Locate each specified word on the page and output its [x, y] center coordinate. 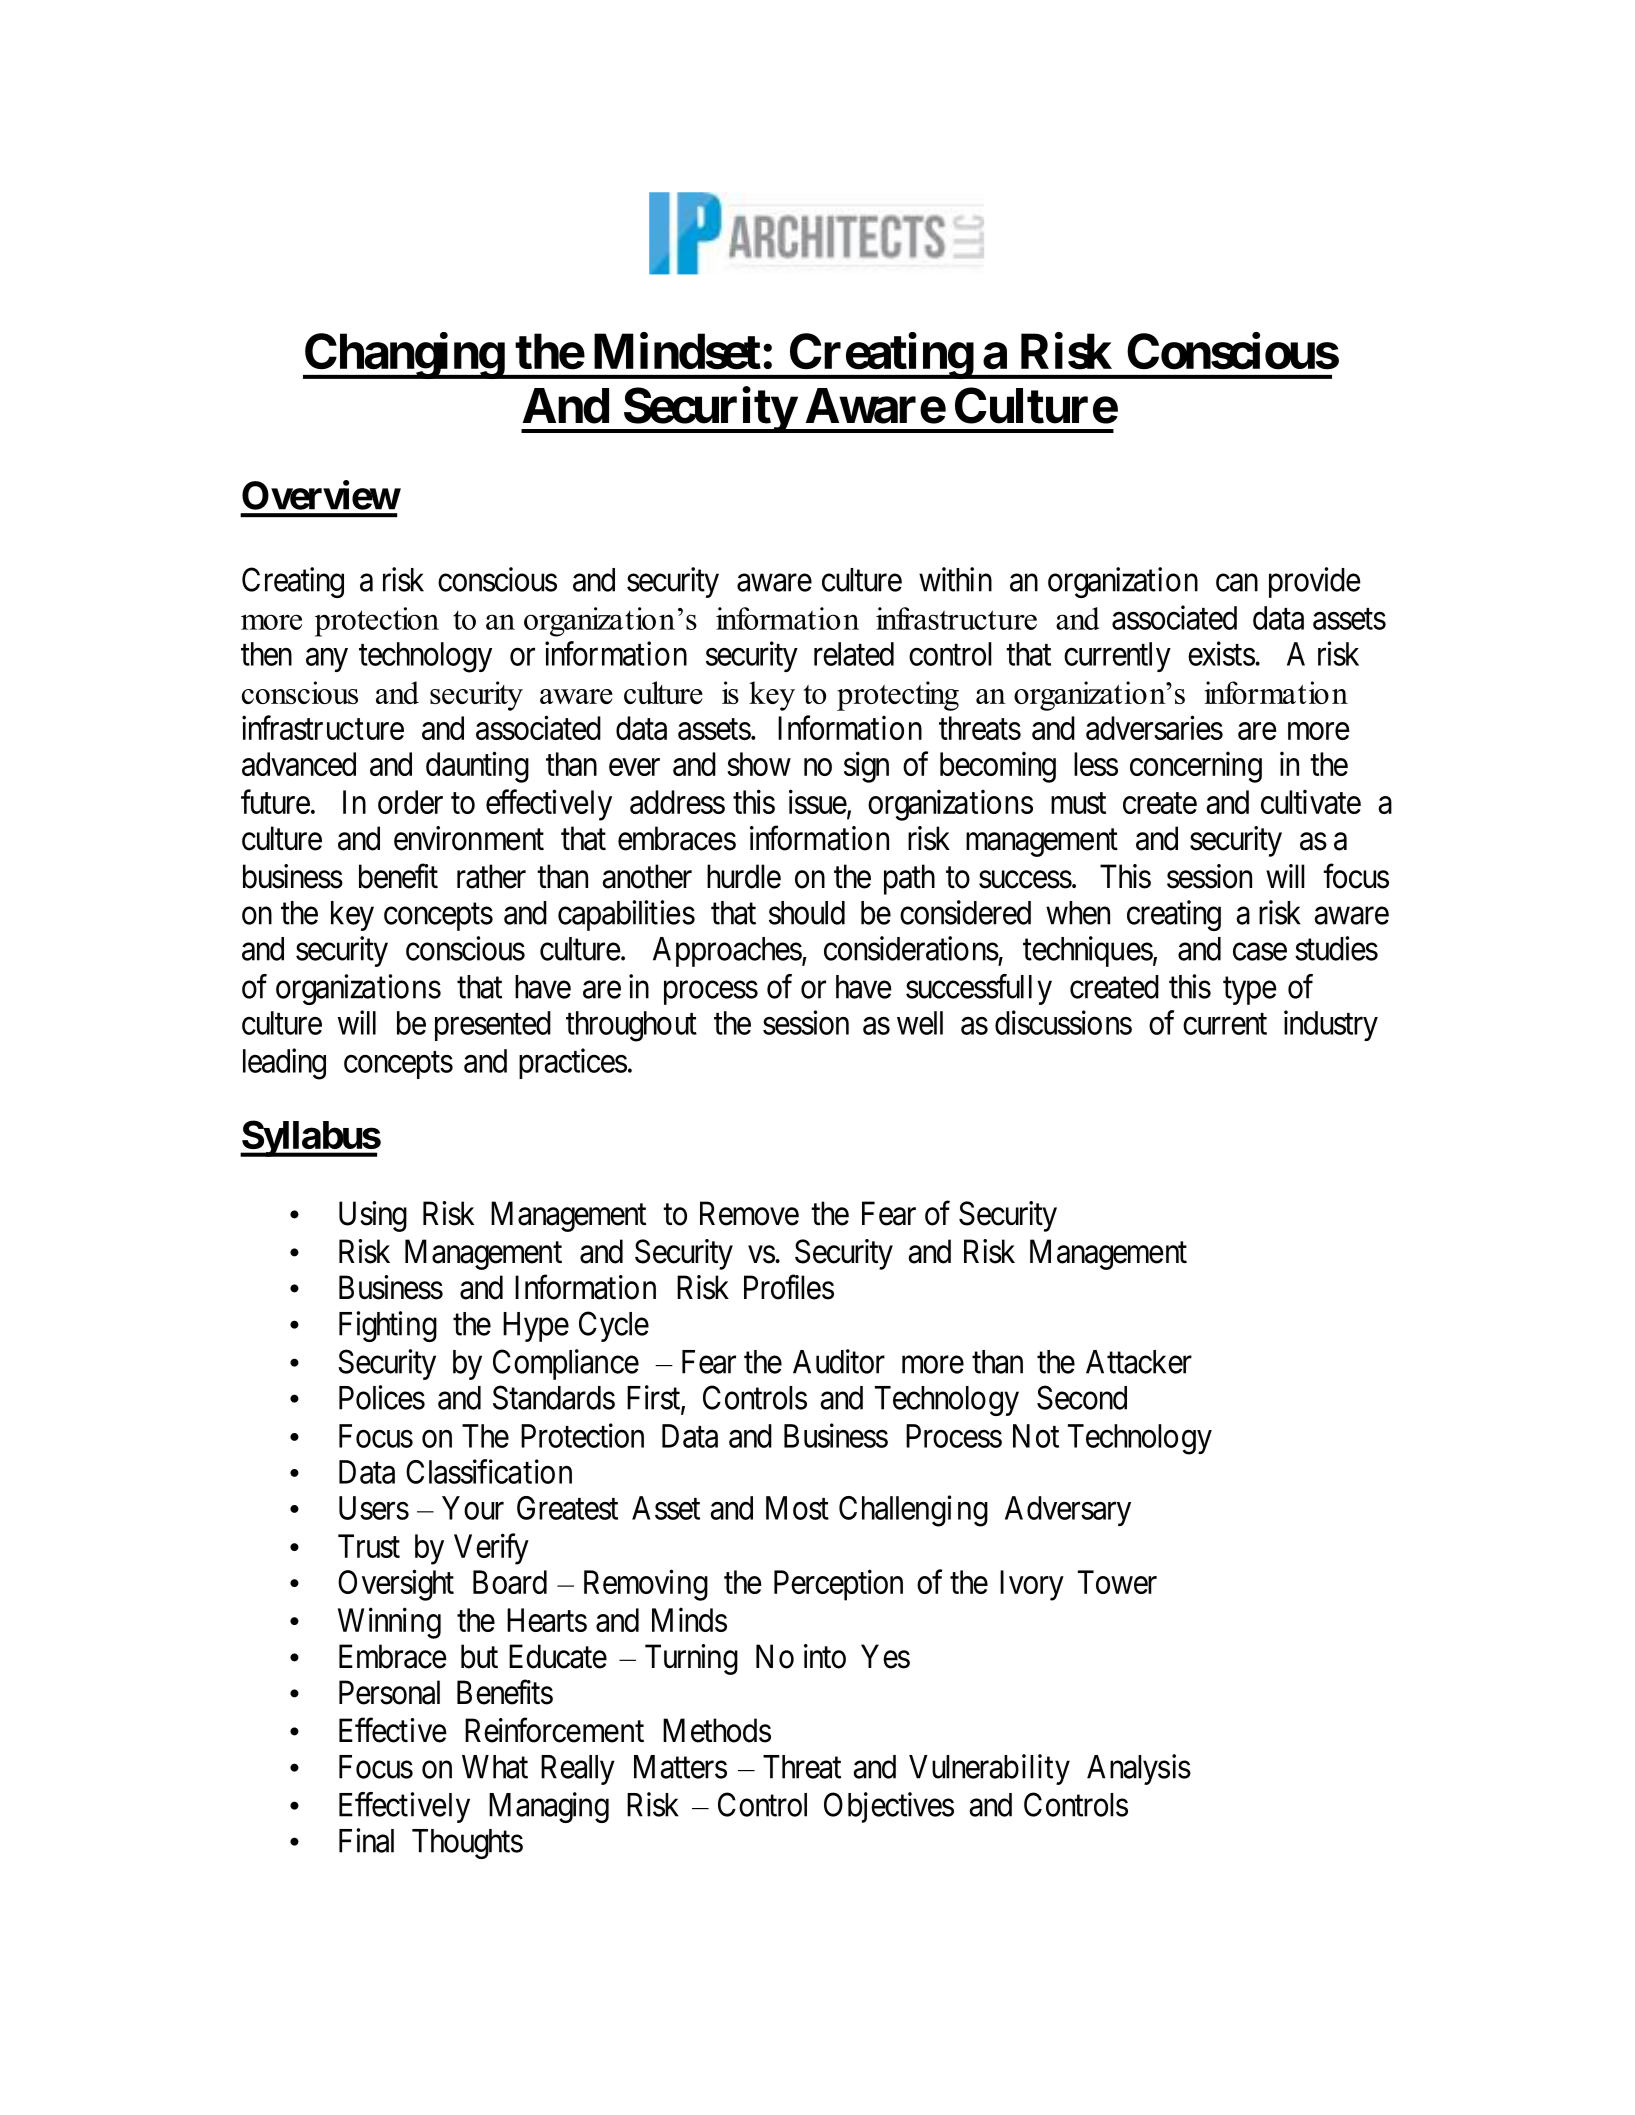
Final [366, 1840]
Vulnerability [989, 1769]
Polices [382, 1397]
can [1237, 583]
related [854, 654]
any [327, 660]
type [1250, 991]
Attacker [1139, 1362]
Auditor [839, 1361]
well [920, 1023]
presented [493, 1026]
